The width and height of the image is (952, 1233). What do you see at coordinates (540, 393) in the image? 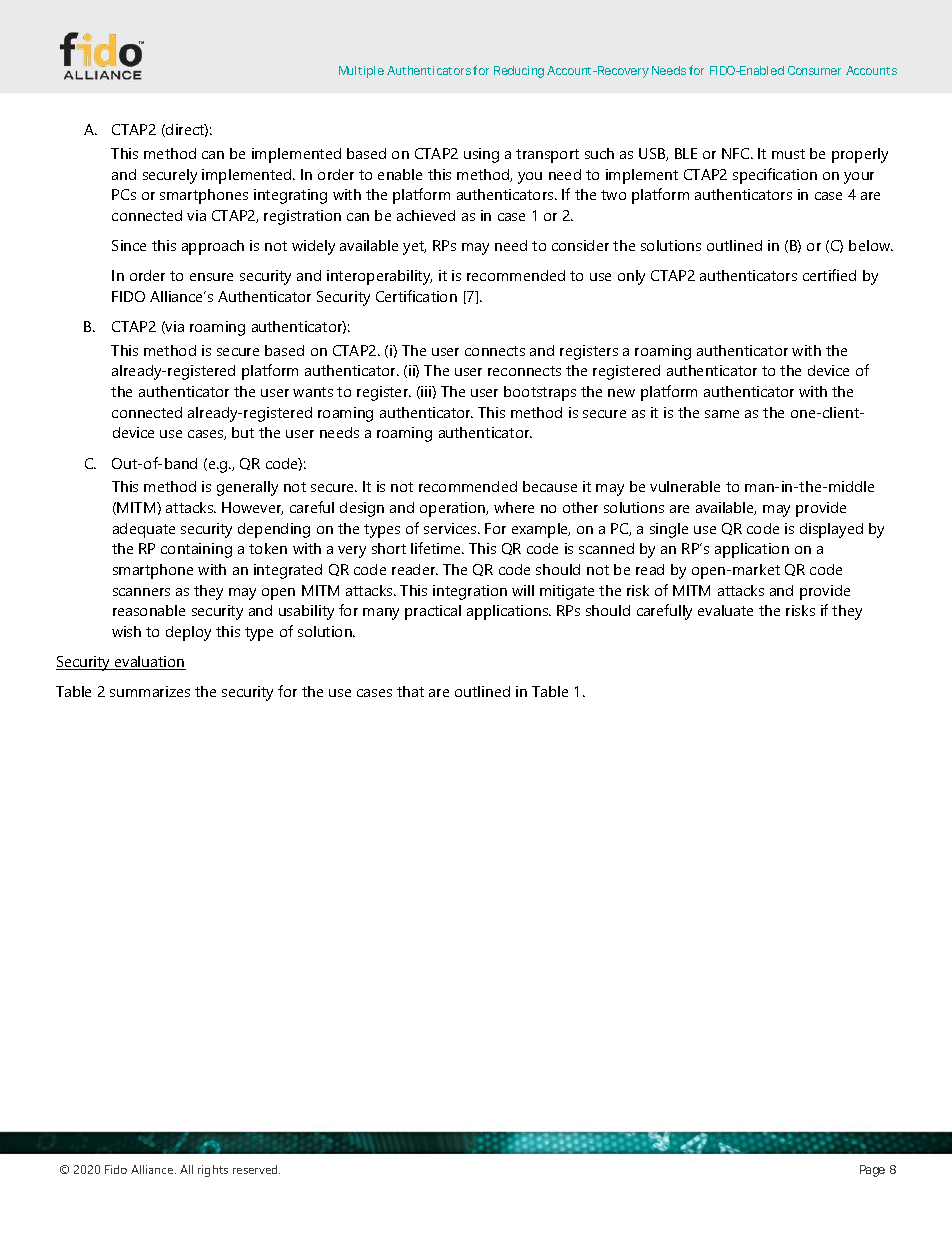
I see `bootstraps` at bounding box center [540, 393].
